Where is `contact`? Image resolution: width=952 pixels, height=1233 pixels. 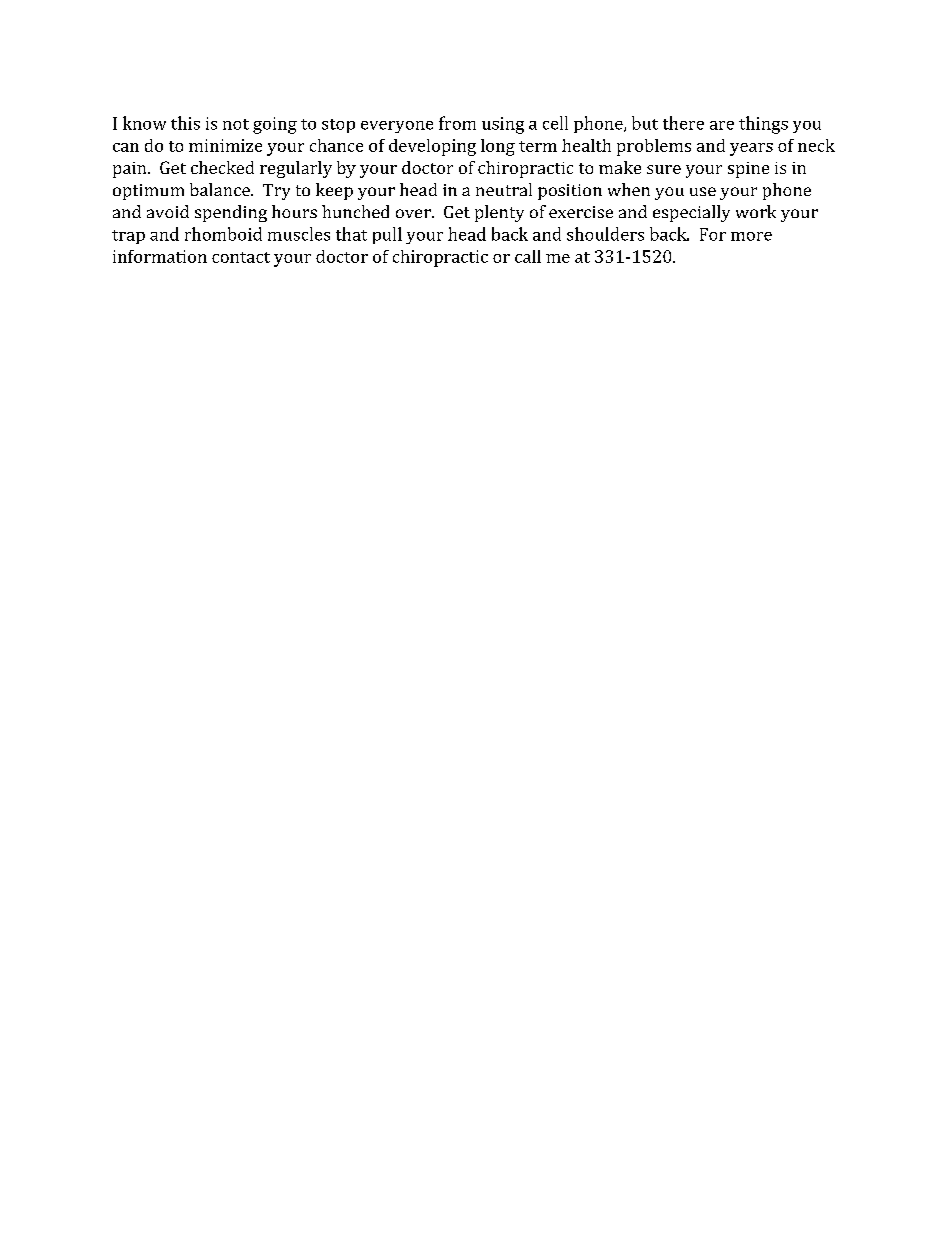 contact is located at coordinates (241, 257).
